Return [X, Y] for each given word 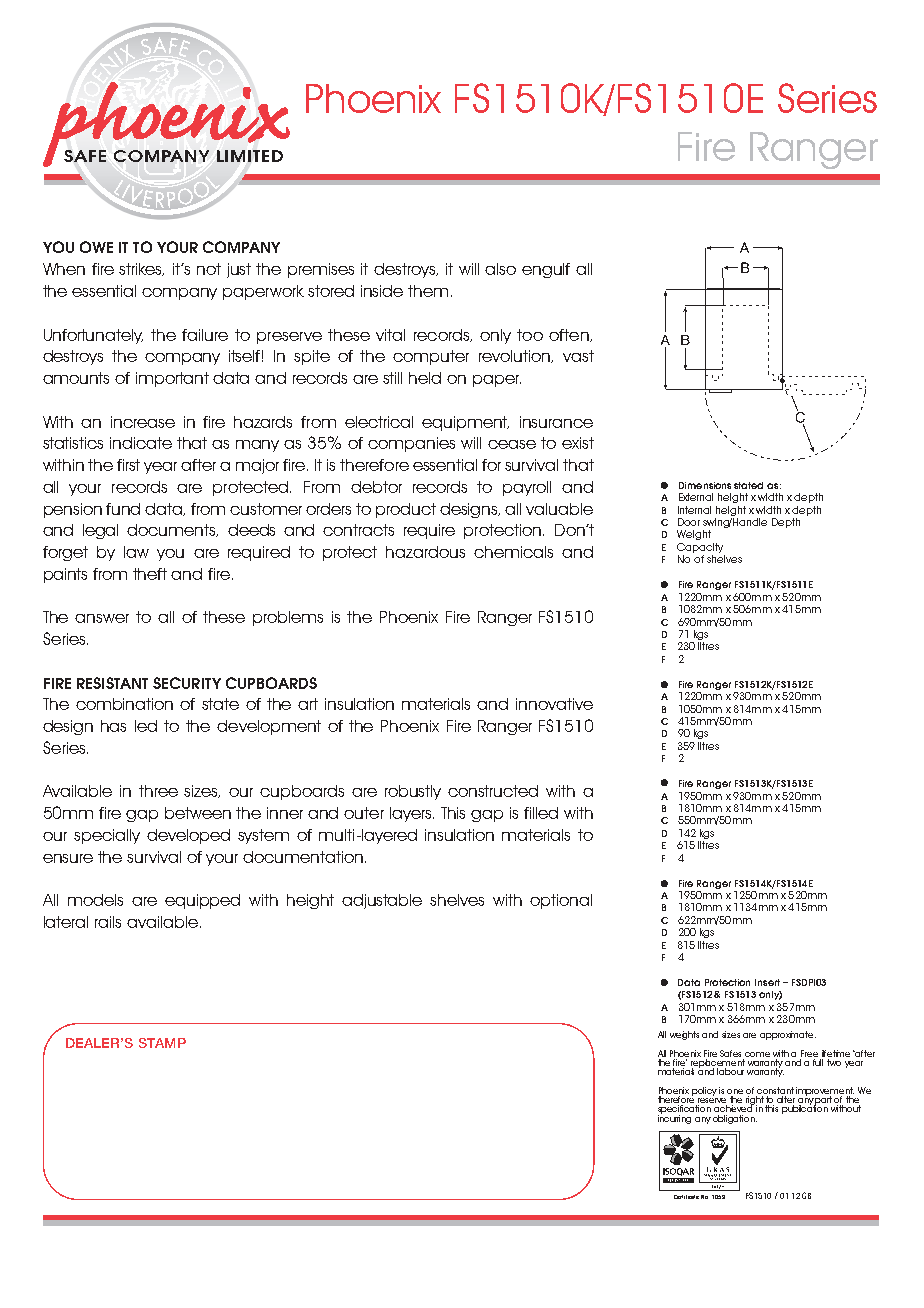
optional [561, 901]
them [428, 291]
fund [123, 509]
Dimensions [705, 485]
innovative [554, 704]
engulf [546, 270]
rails [108, 922]
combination [124, 704]
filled [541, 813]
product [406, 510]
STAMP [162, 1043]
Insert [767, 982]
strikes [141, 269]
